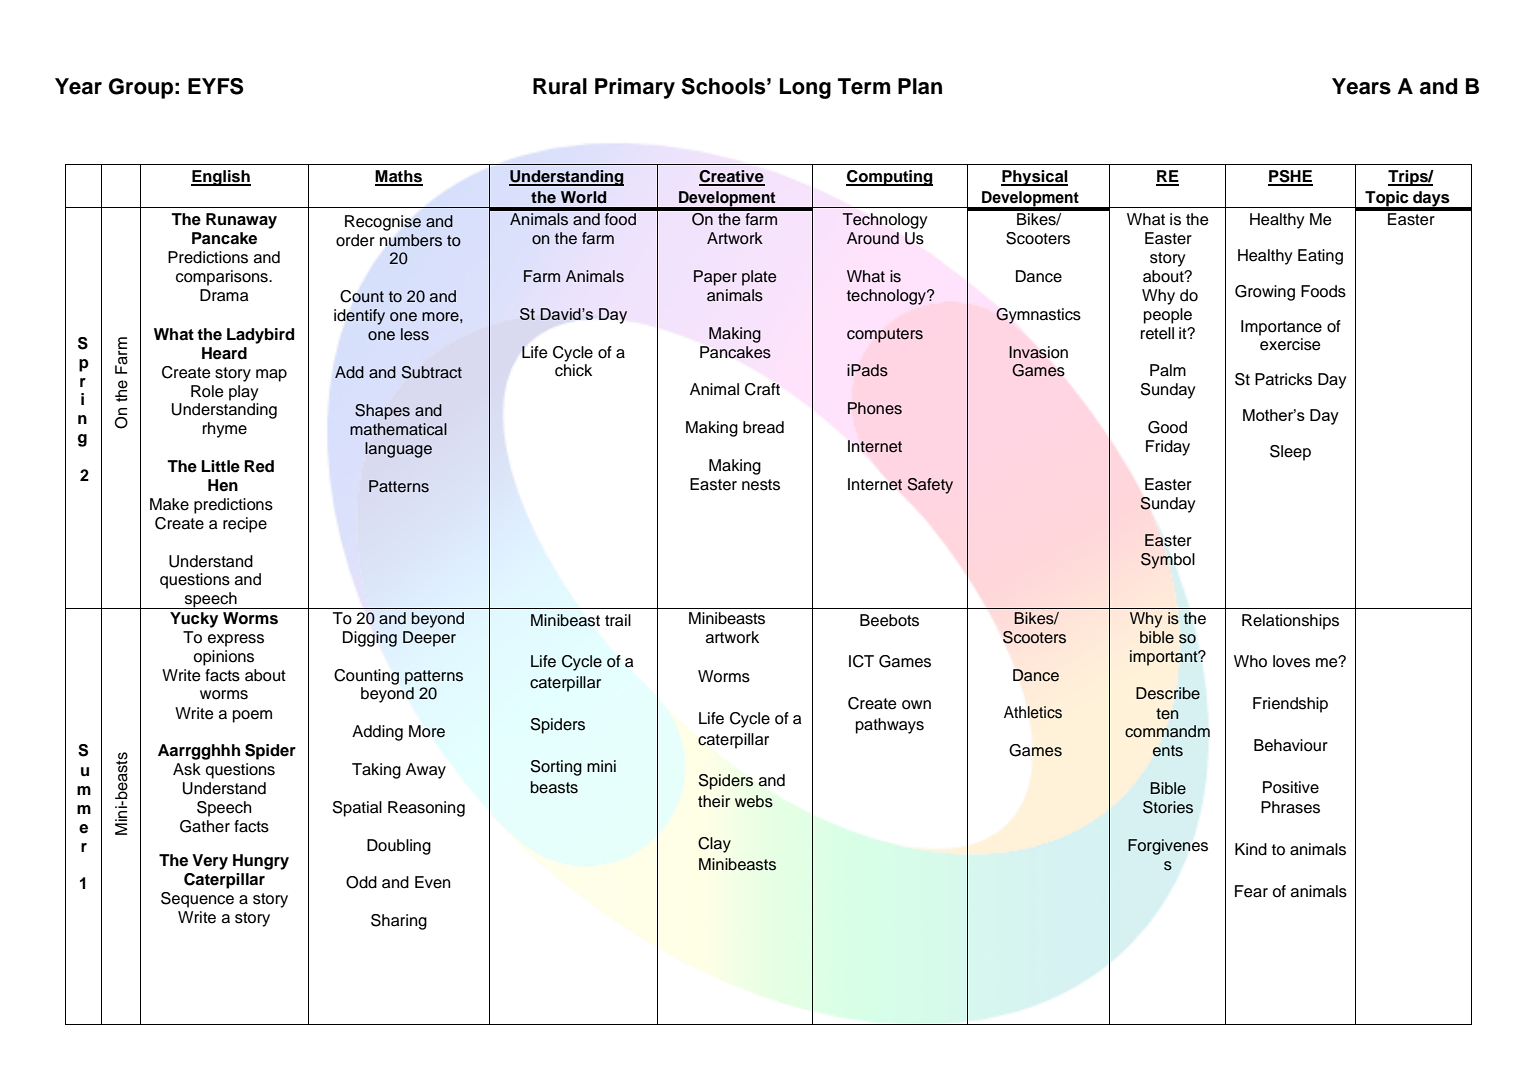 This screenshot has height=1086, width=1535. What do you see at coordinates (252, 716) in the screenshot?
I see `poem` at bounding box center [252, 716].
